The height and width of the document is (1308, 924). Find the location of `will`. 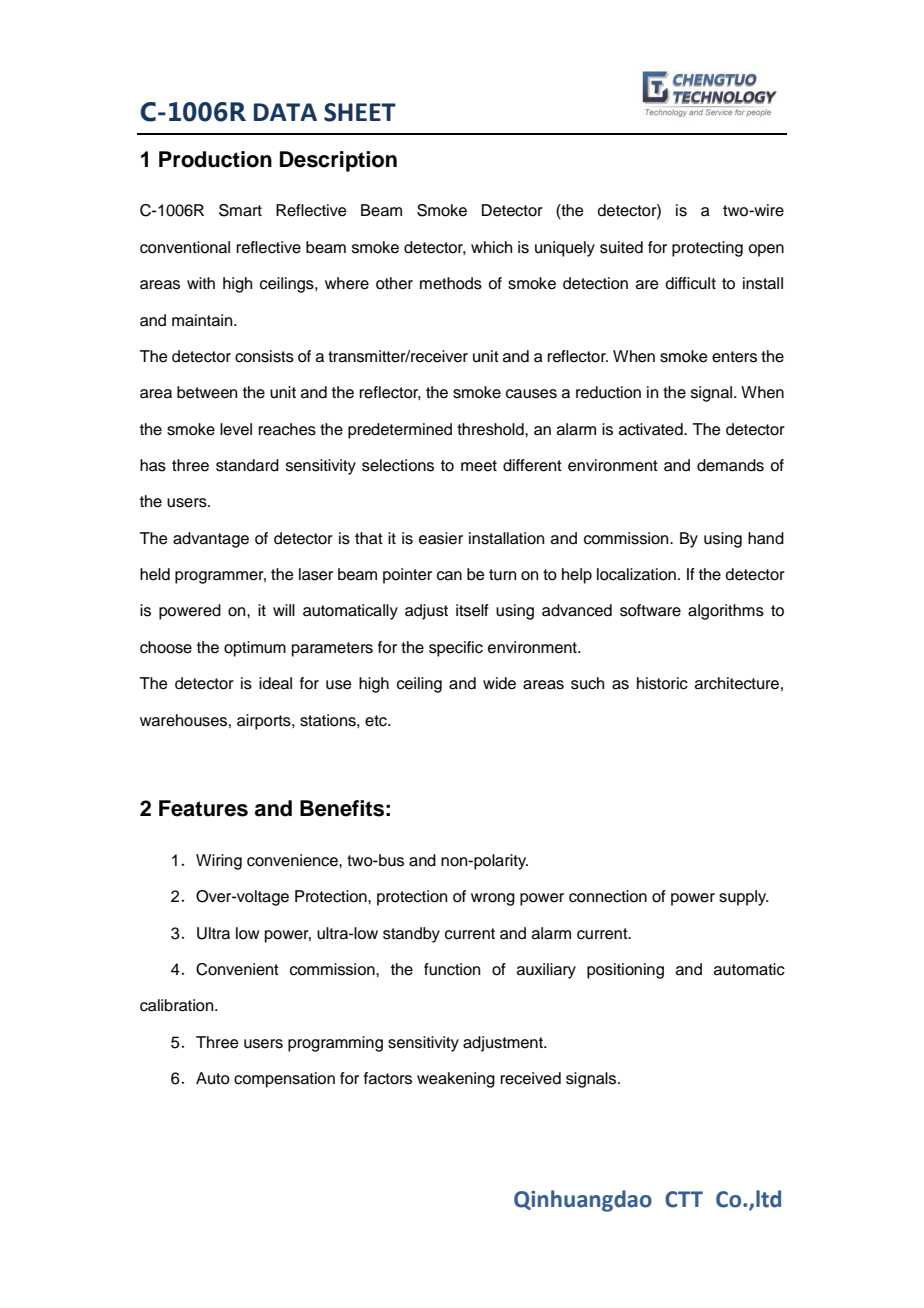

will is located at coordinates (284, 610).
